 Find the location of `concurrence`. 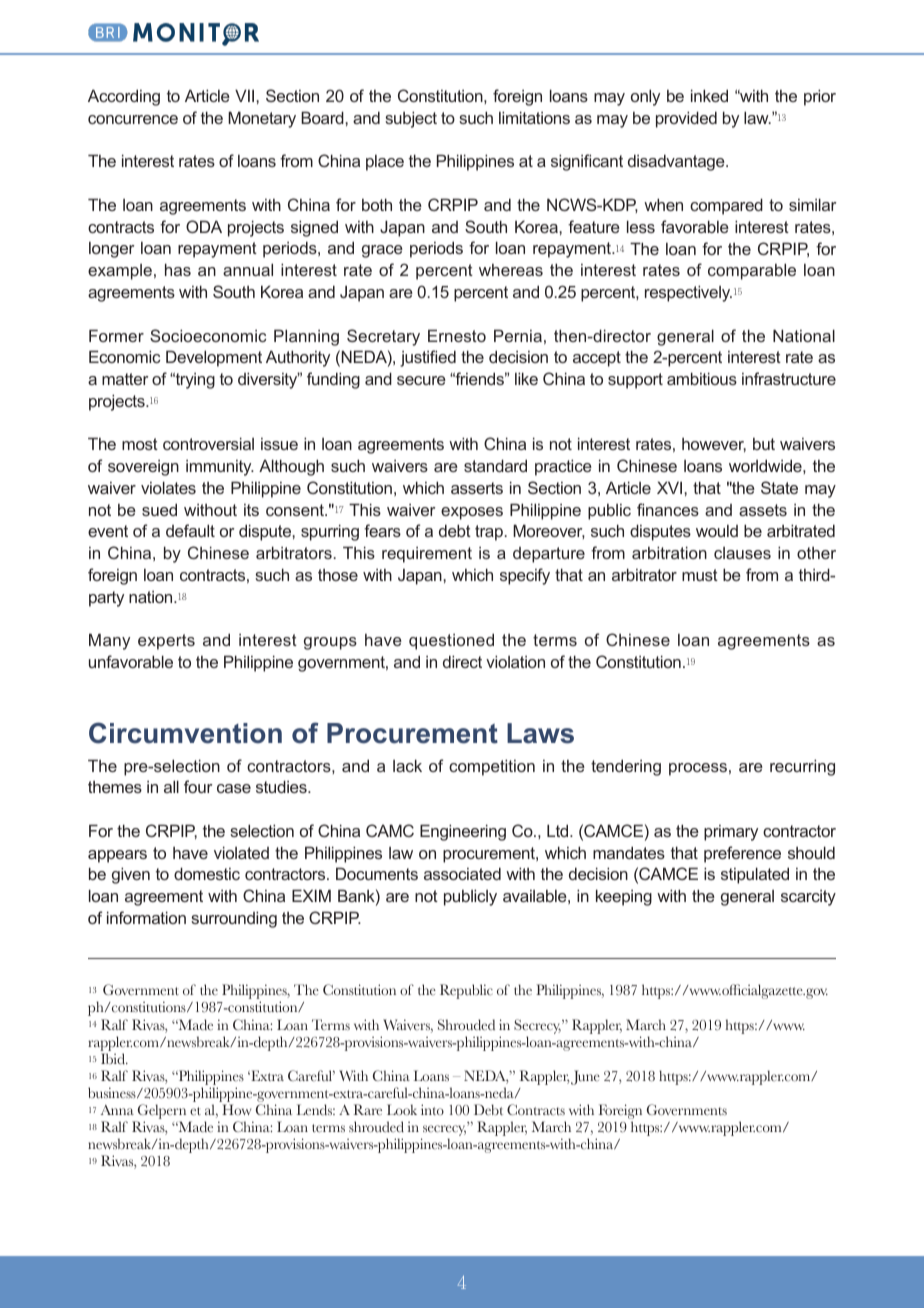

concurrence is located at coordinates (133, 119).
